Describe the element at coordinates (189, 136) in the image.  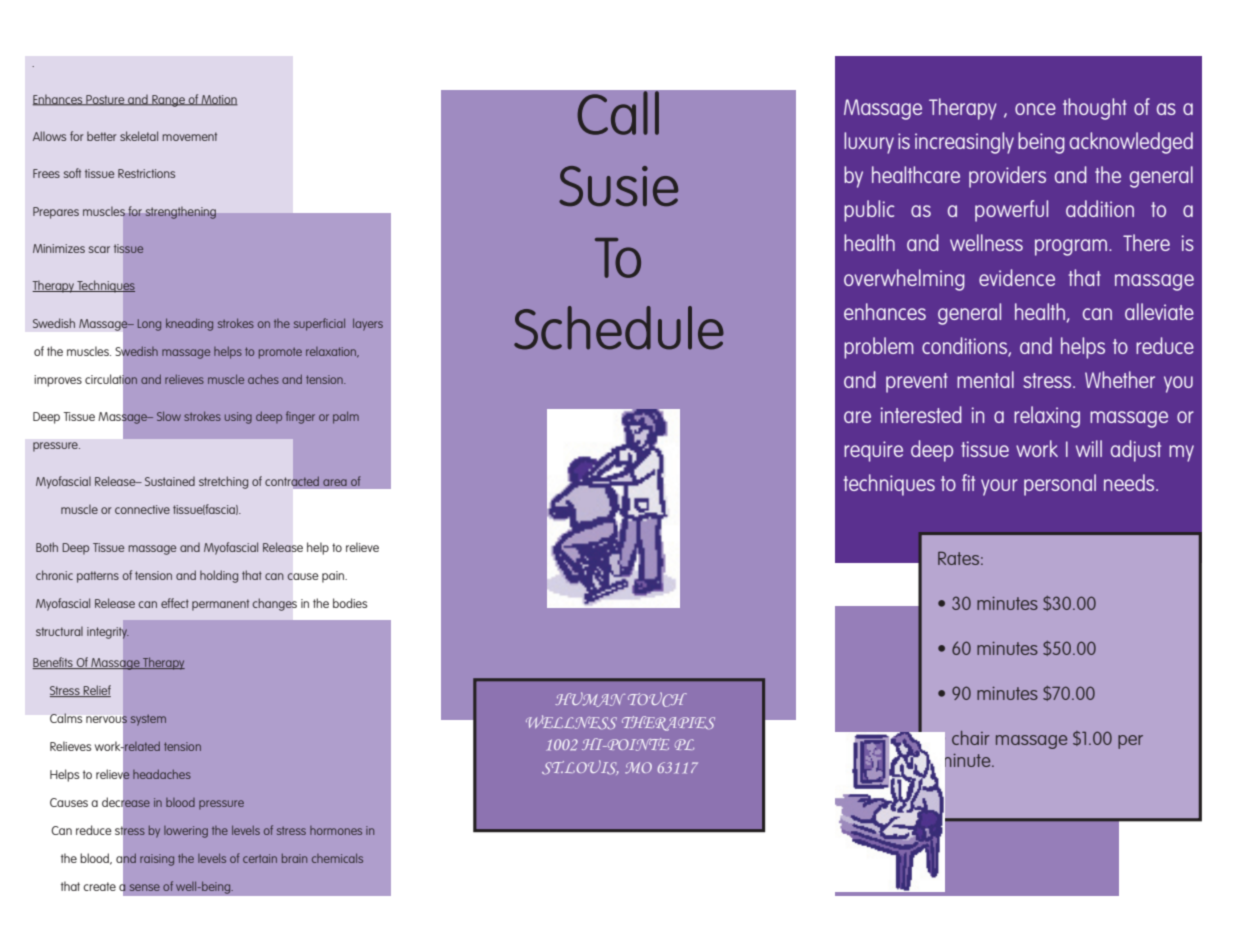
I see `movement` at that location.
